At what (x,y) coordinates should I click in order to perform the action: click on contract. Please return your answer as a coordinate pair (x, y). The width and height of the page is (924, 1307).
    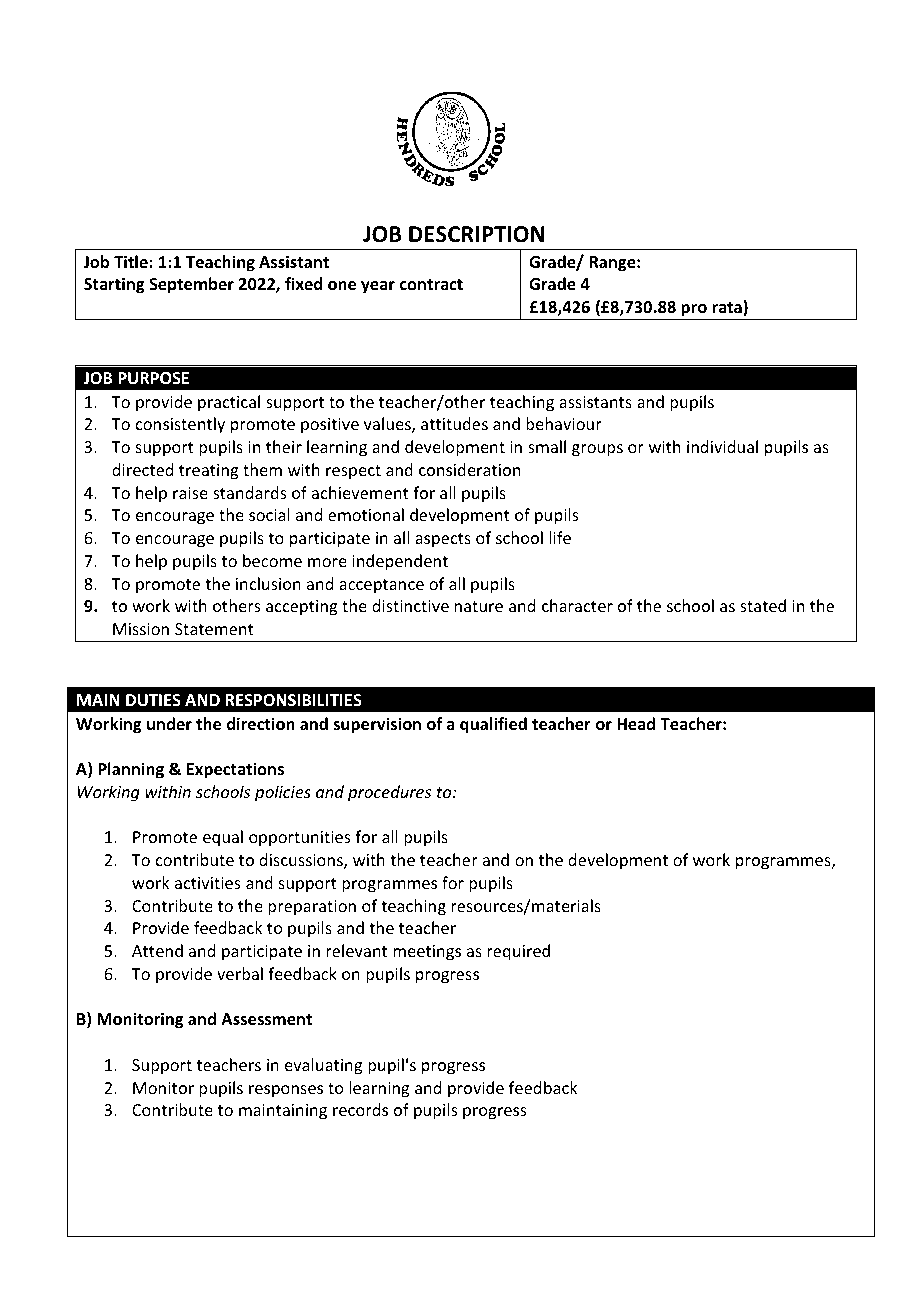
    Looking at the image, I should click on (431, 284).
